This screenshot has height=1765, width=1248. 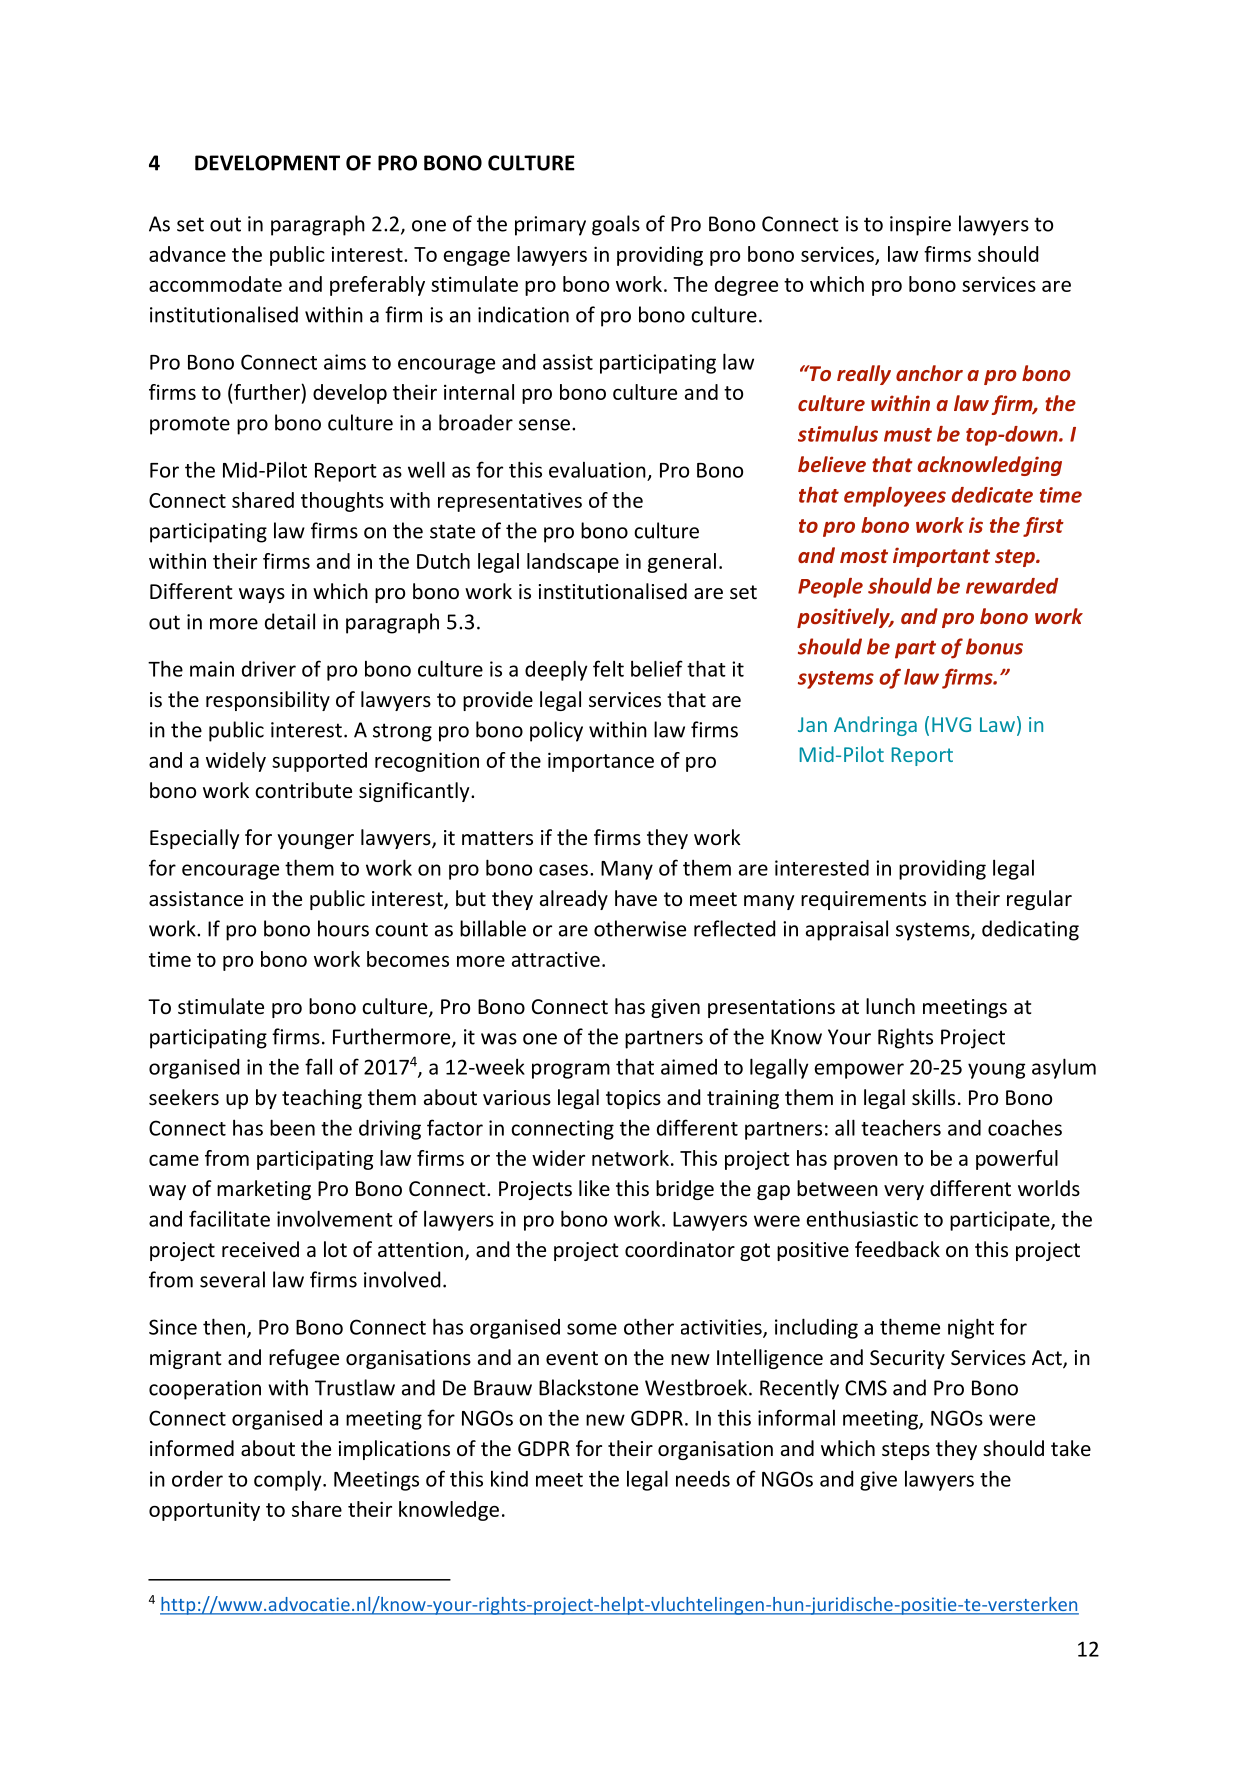 I want to click on powerful, so click(x=1017, y=1160).
